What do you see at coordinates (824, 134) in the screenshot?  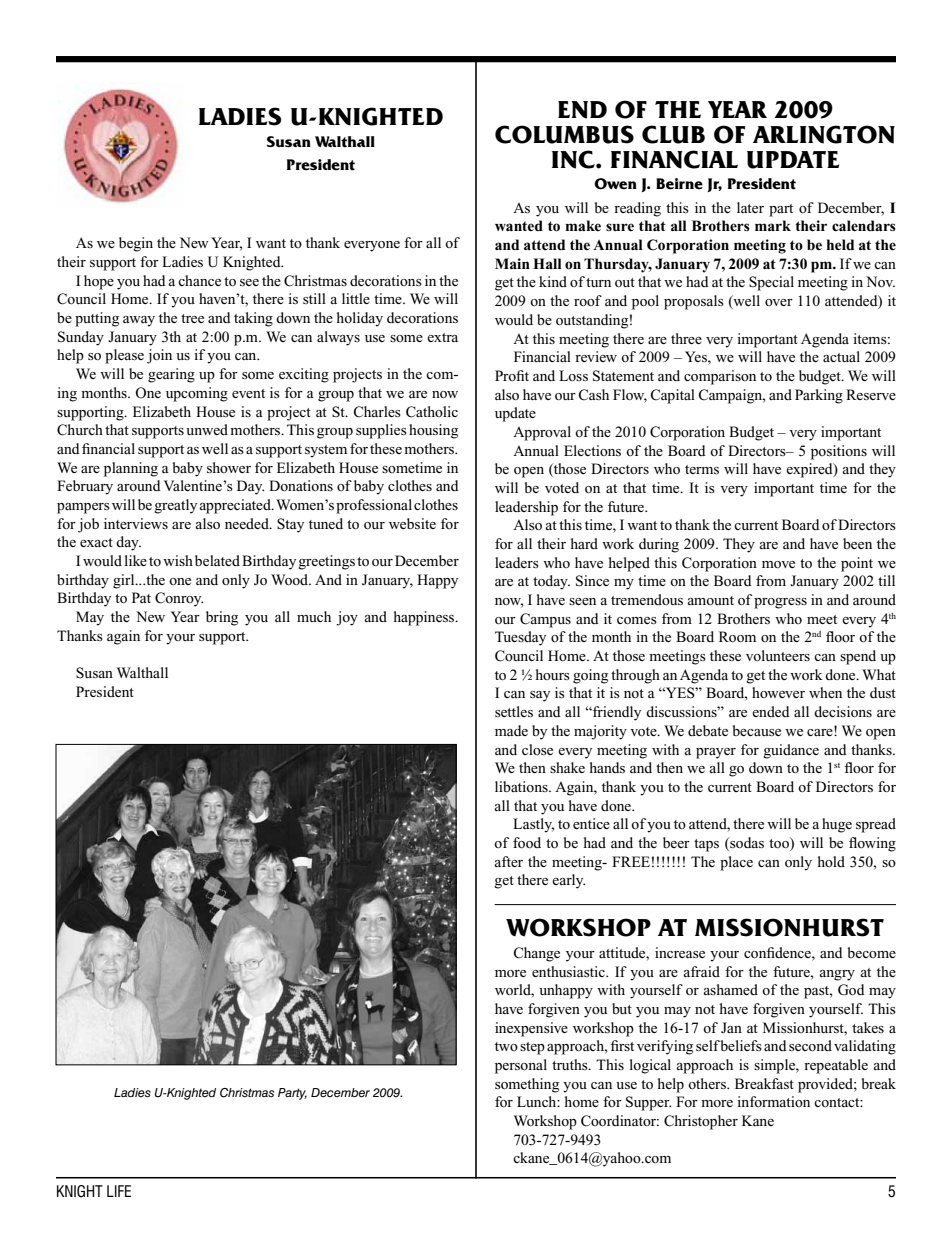 I see `Arlington` at bounding box center [824, 134].
